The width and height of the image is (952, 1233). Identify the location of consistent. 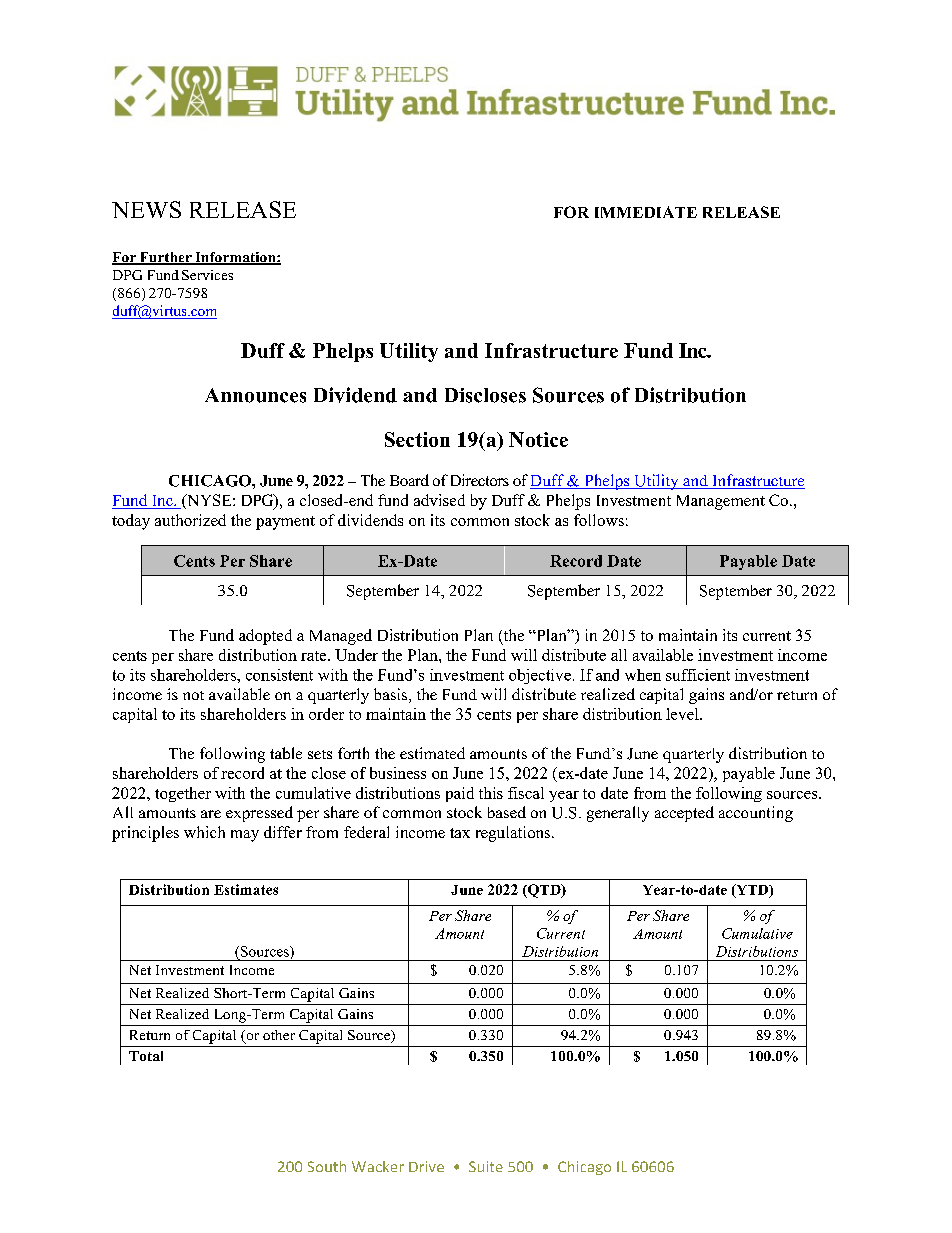
(279, 675).
